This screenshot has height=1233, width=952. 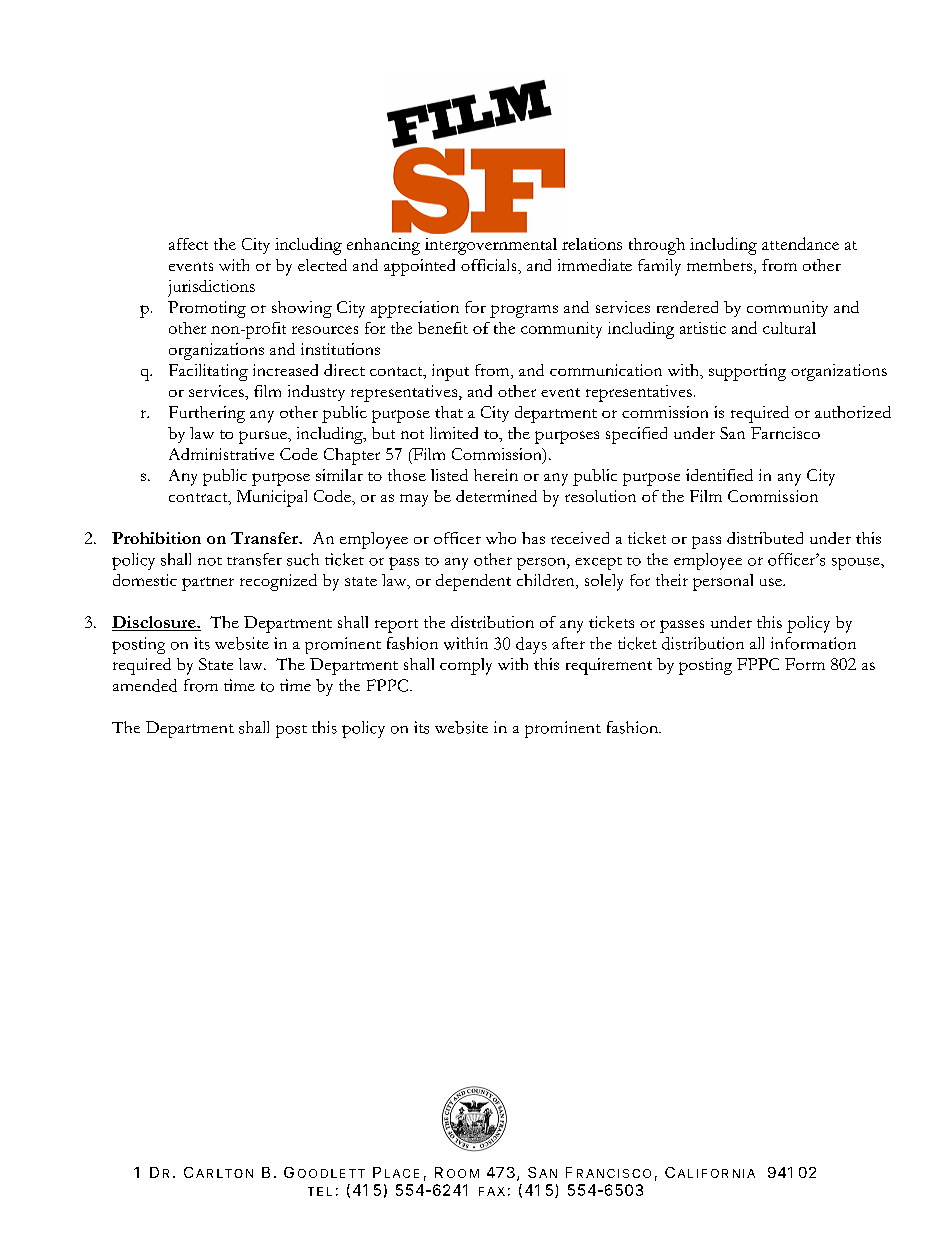 What do you see at coordinates (156, 538) in the screenshot?
I see `Prohibition` at bounding box center [156, 538].
